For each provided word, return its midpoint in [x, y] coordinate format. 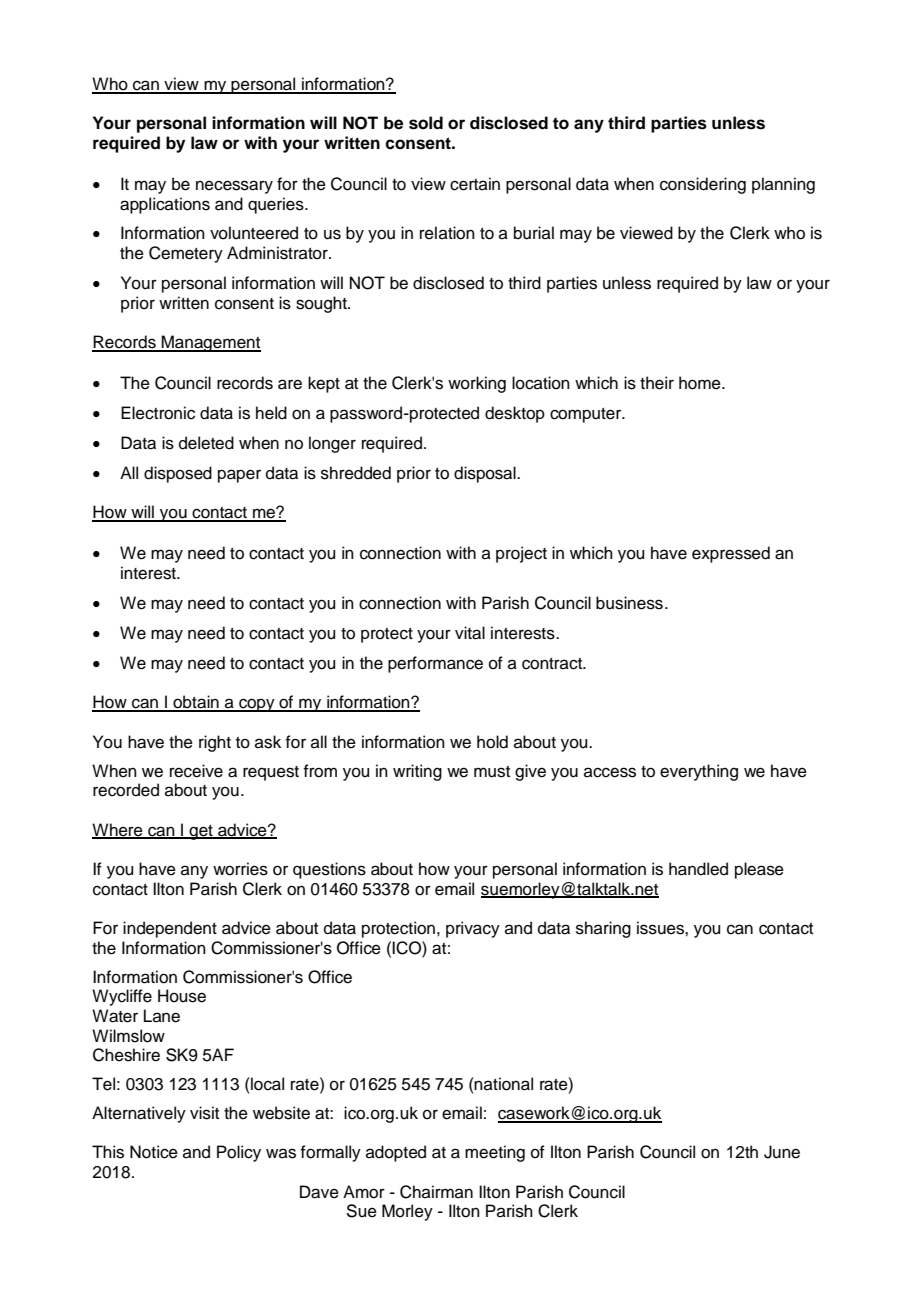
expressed [731, 554]
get [201, 832]
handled [698, 869]
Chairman [436, 1192]
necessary [234, 187]
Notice [154, 1152]
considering [703, 185]
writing [417, 772]
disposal [486, 474]
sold [426, 123]
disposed [178, 474]
